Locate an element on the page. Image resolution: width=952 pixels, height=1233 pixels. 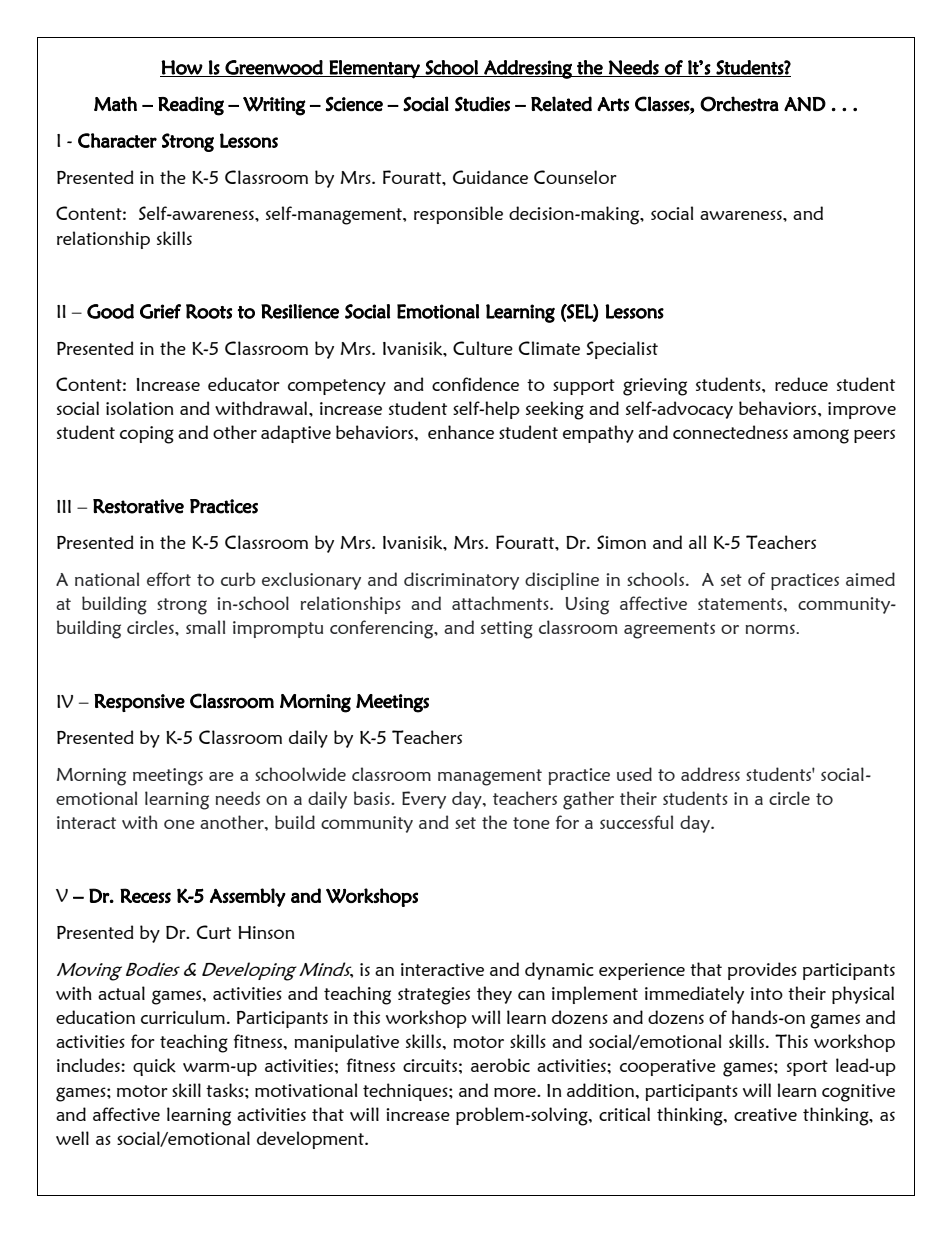
more is located at coordinates (516, 1092).
